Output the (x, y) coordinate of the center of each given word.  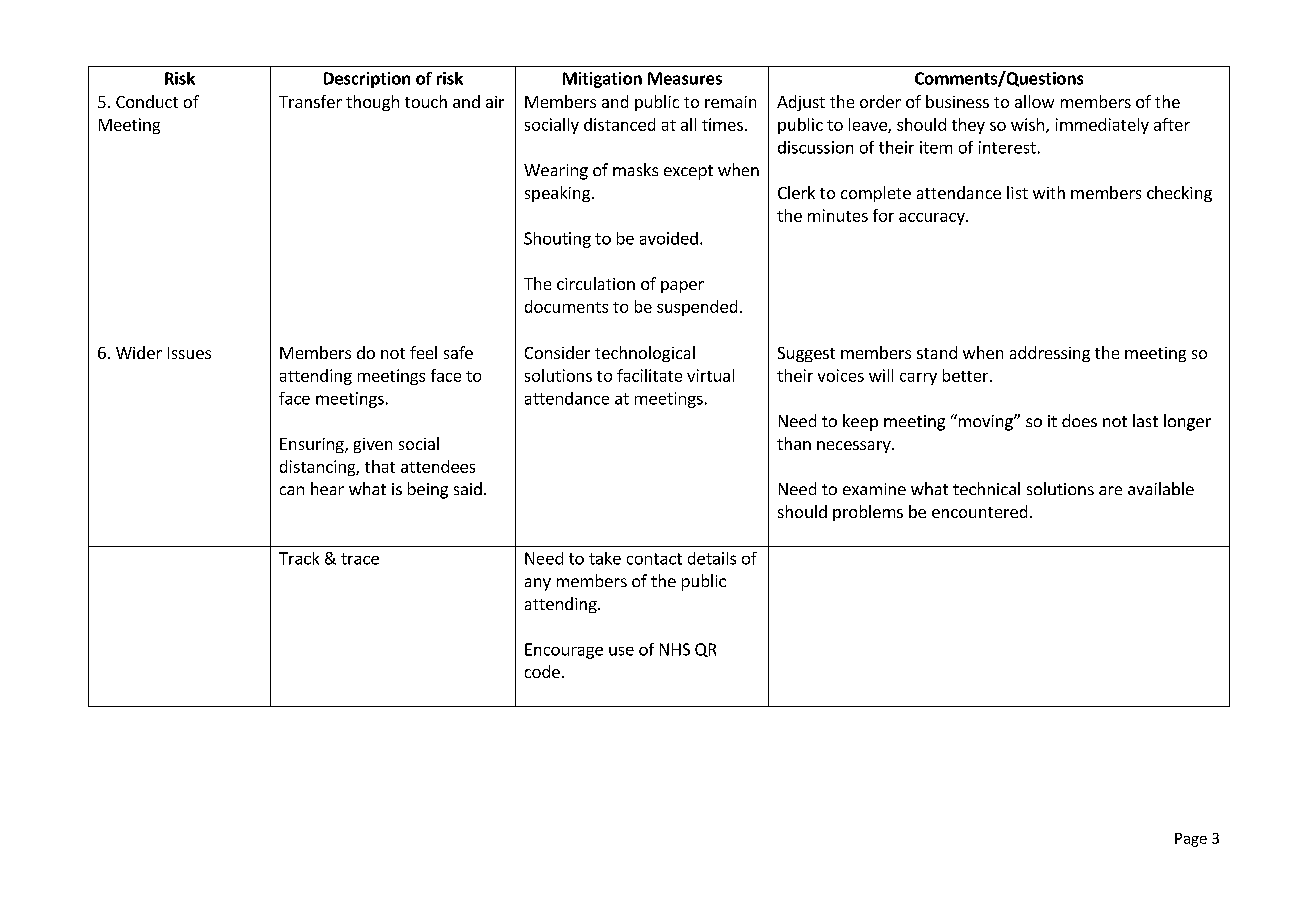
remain (730, 102)
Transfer (310, 101)
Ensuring (313, 445)
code (542, 671)
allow (1034, 101)
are (1110, 490)
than (794, 443)
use (621, 651)
